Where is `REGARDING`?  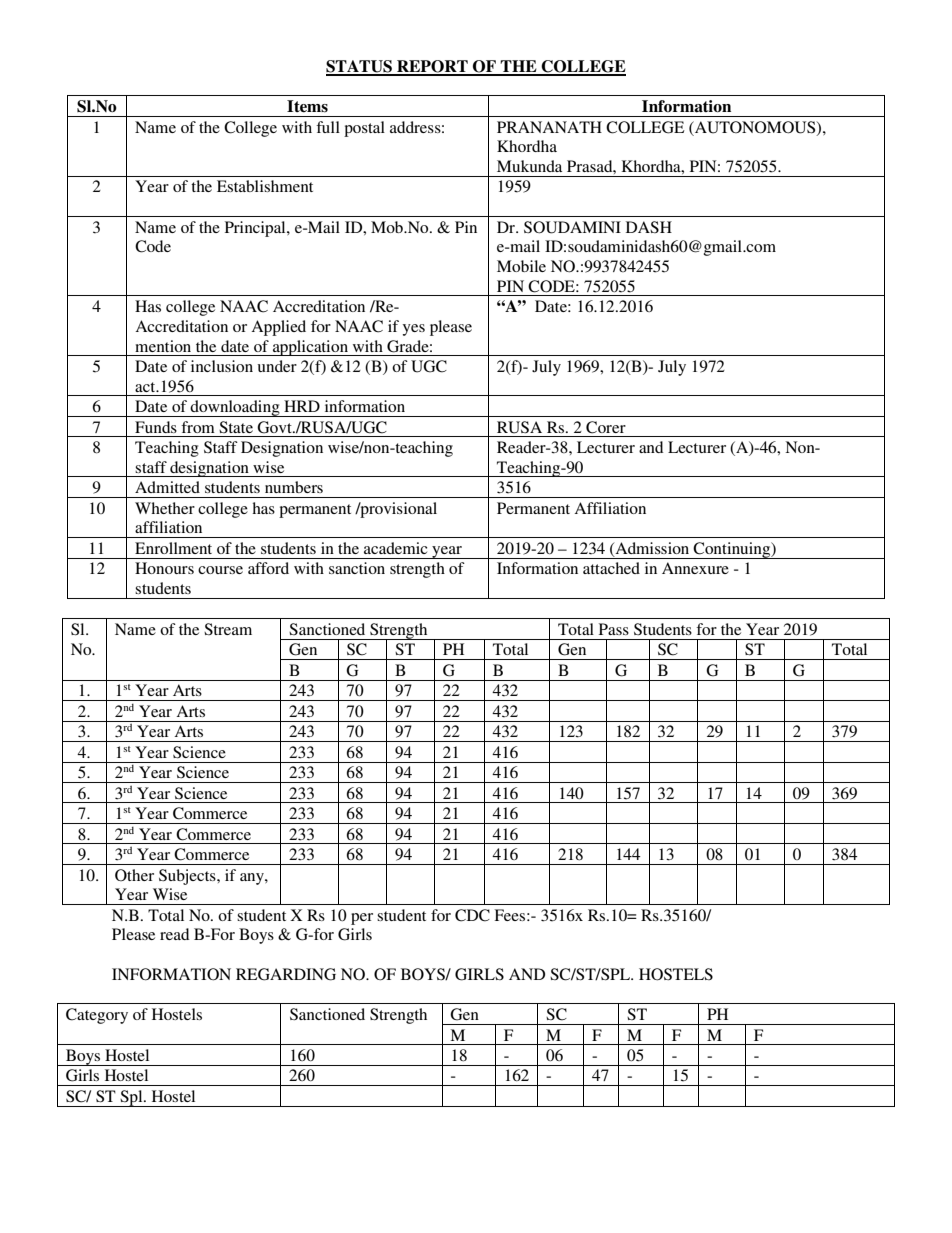
REGARDING is located at coordinates (286, 974).
